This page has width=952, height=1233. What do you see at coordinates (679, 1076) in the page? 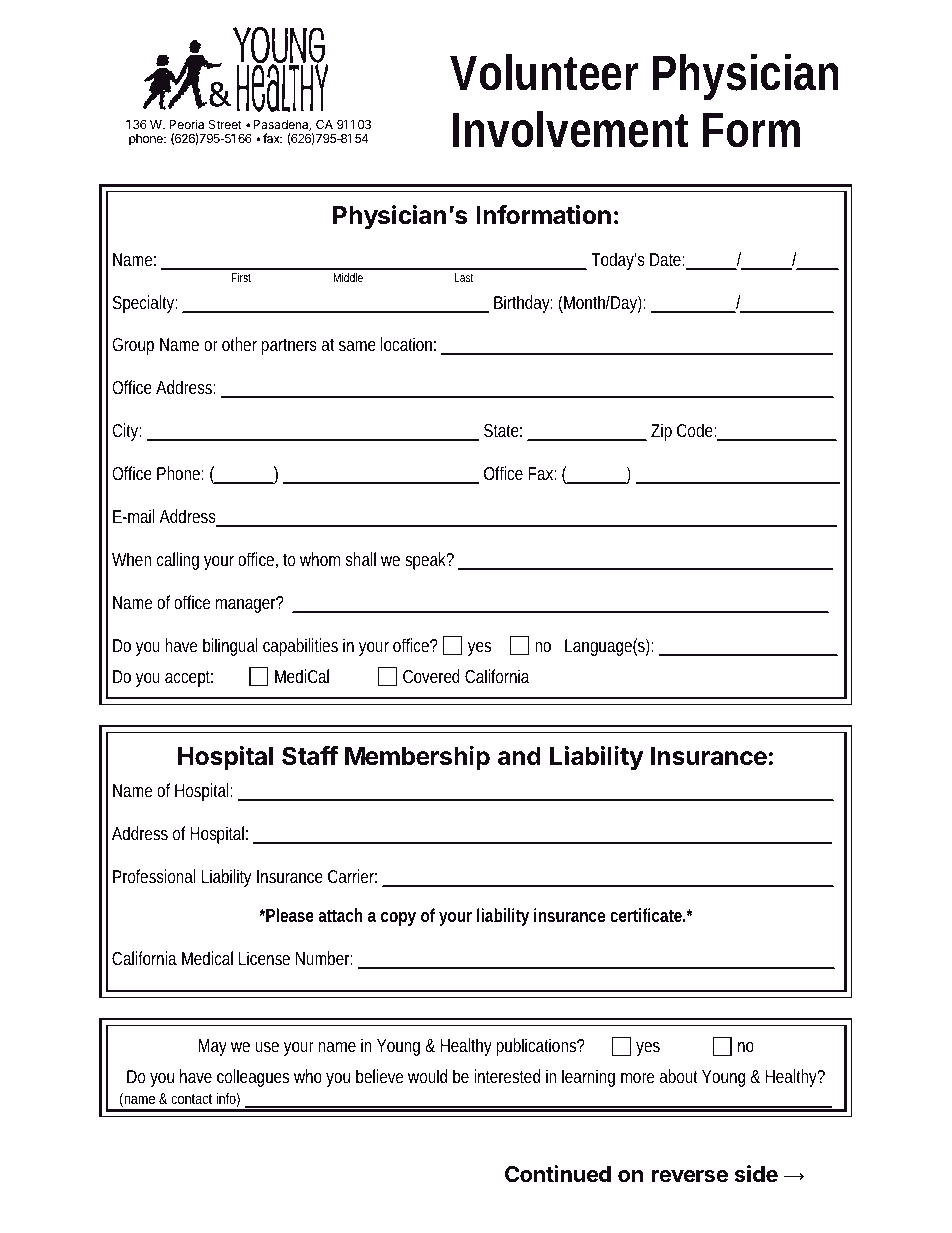
I see `about` at bounding box center [679, 1076].
